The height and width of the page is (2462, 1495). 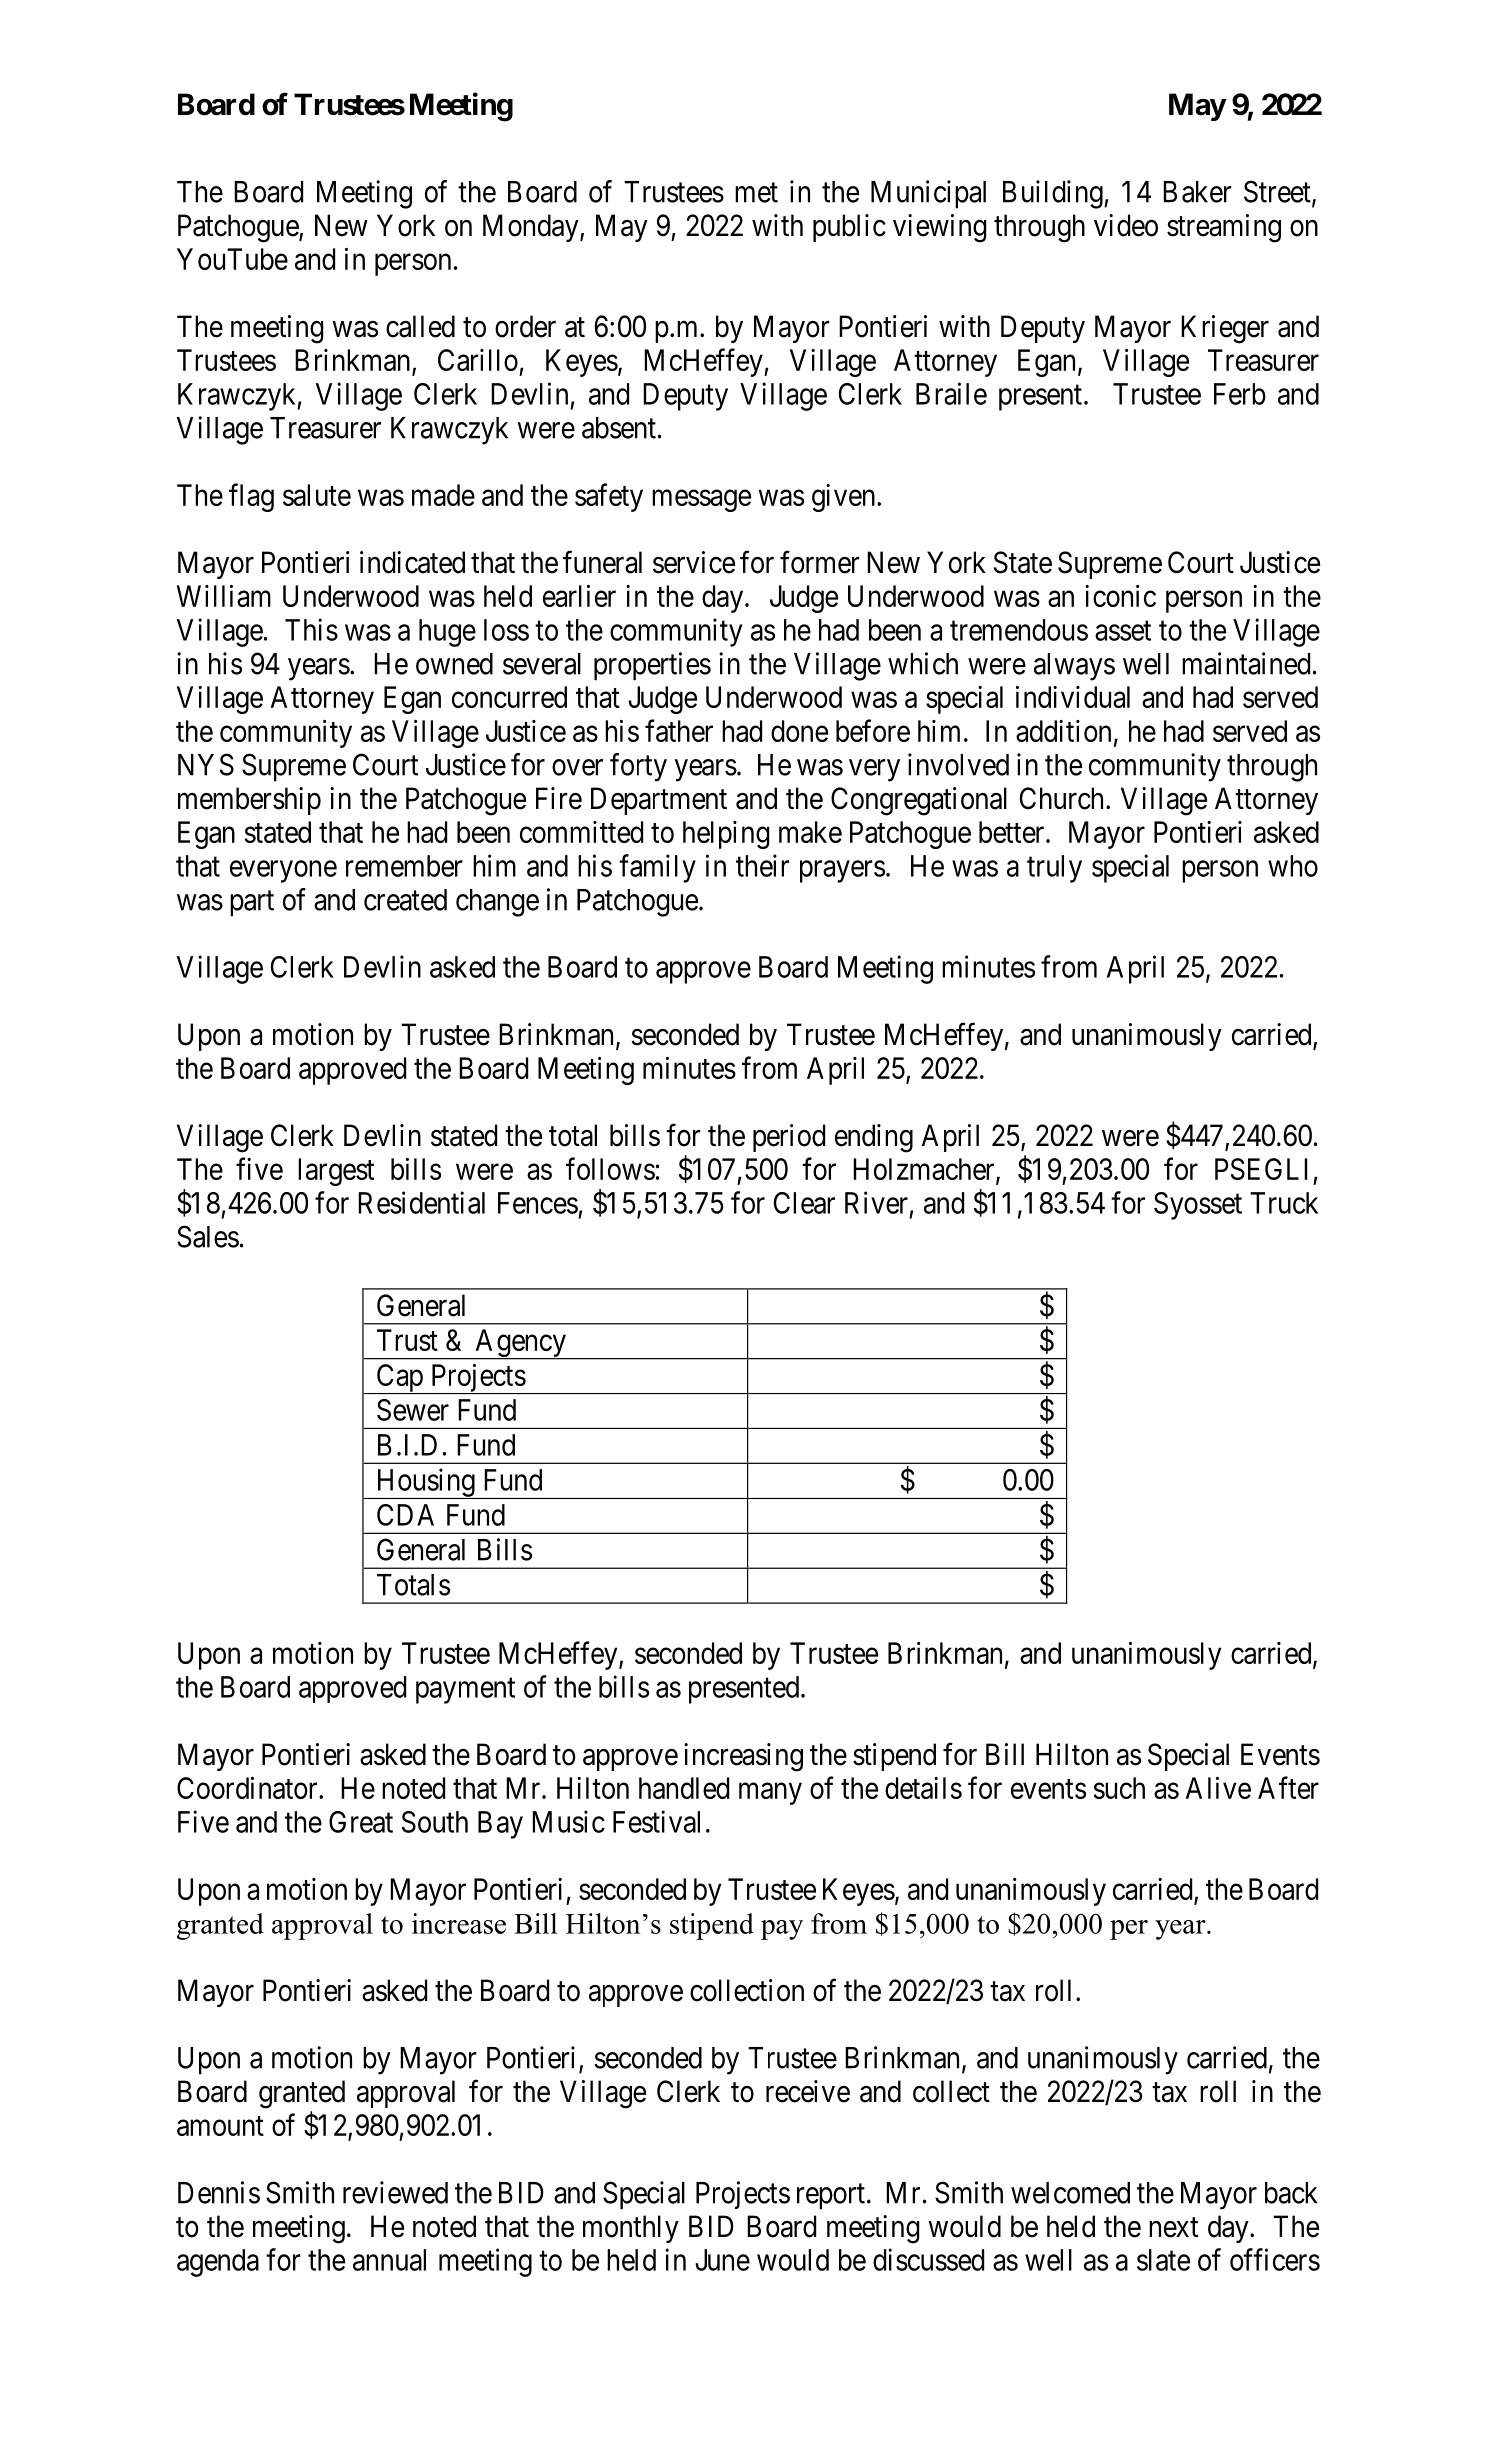 What do you see at coordinates (756, 193) in the page?
I see `met` at bounding box center [756, 193].
